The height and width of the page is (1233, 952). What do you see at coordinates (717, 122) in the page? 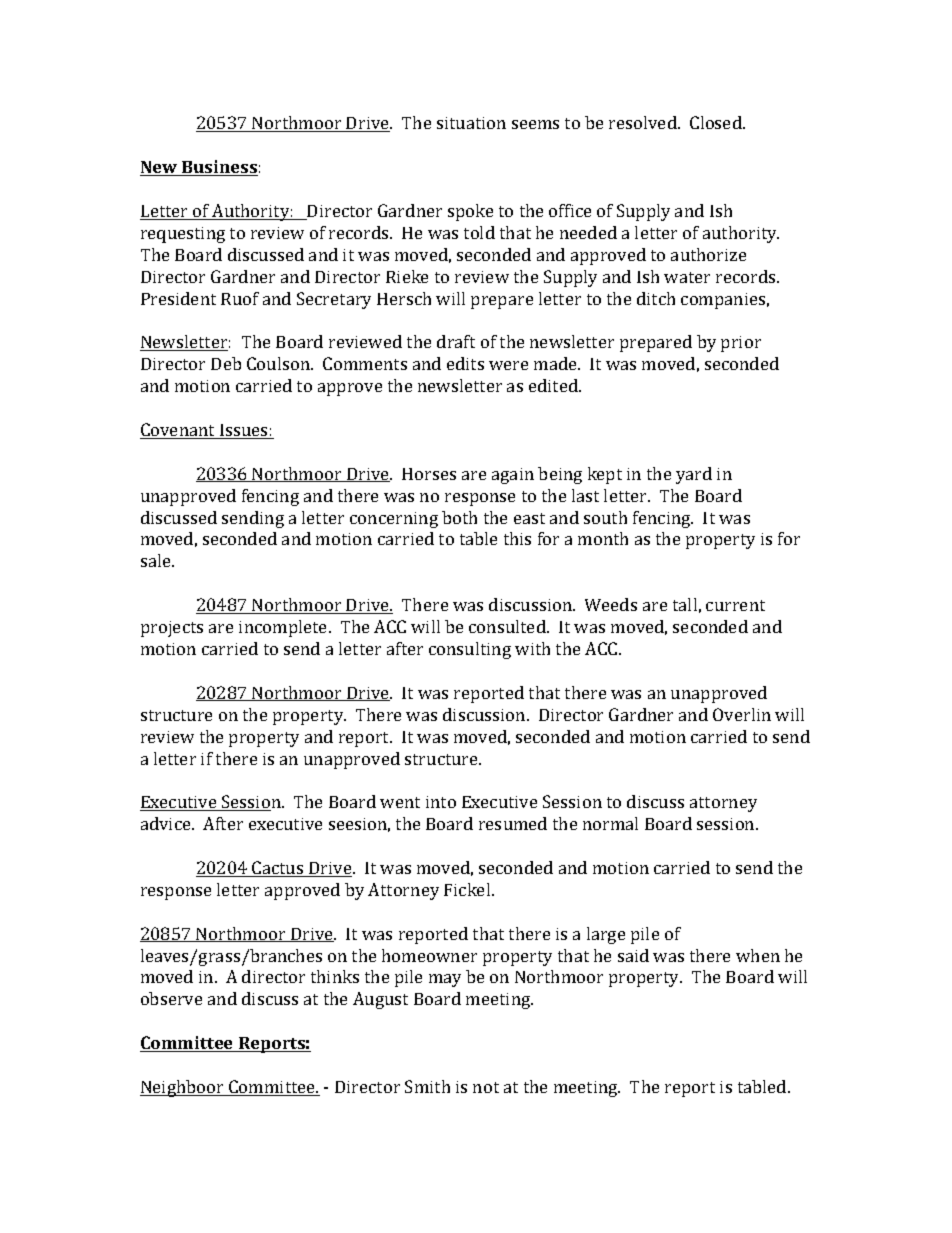
I see `Closed` at bounding box center [717, 122].
